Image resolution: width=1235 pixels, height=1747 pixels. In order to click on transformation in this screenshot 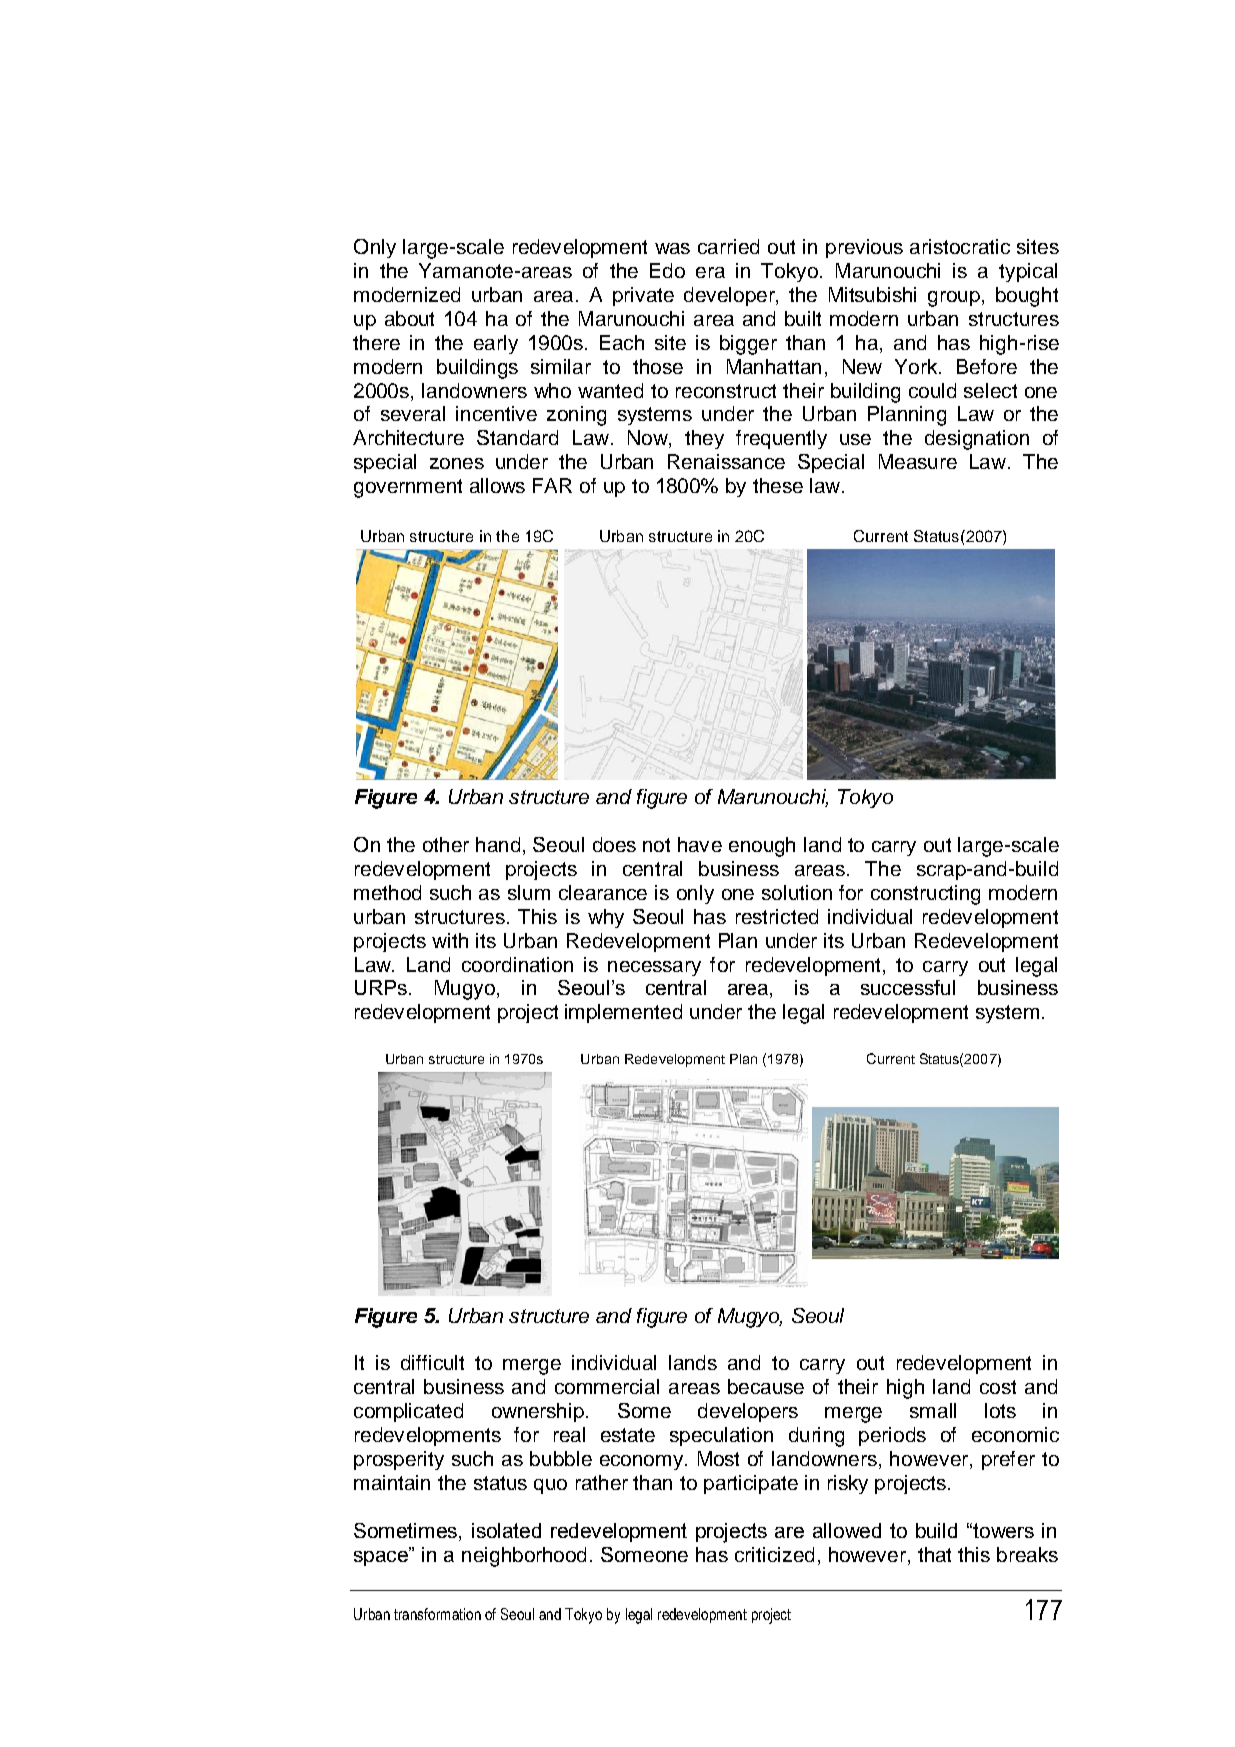, I will do `click(437, 1614)`.
